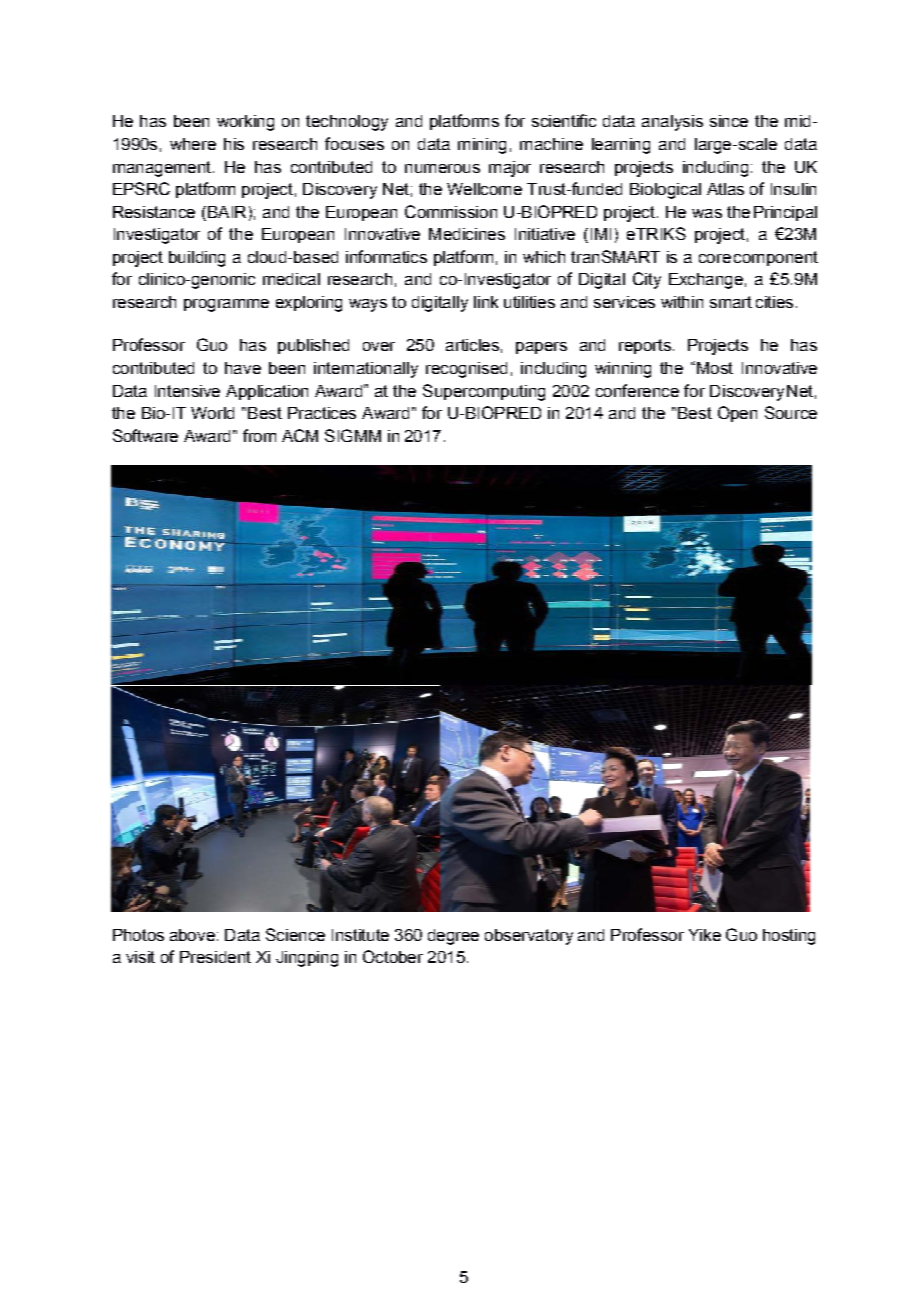 This image has width=924, height=1308. Describe the element at coordinates (453, 937) in the image. I see `degree` at that location.
